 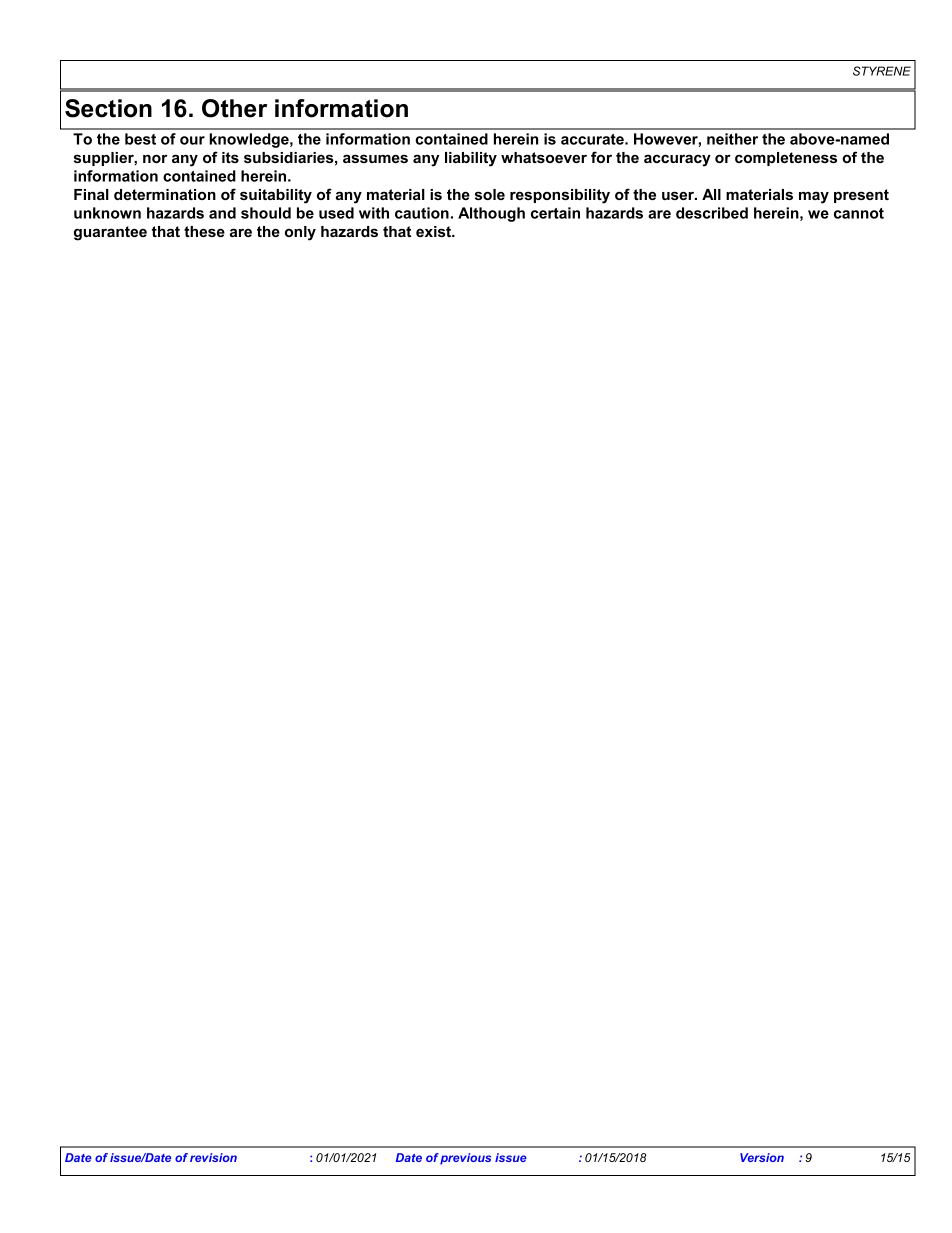 What do you see at coordinates (732, 139) in the screenshot?
I see `neither` at bounding box center [732, 139].
